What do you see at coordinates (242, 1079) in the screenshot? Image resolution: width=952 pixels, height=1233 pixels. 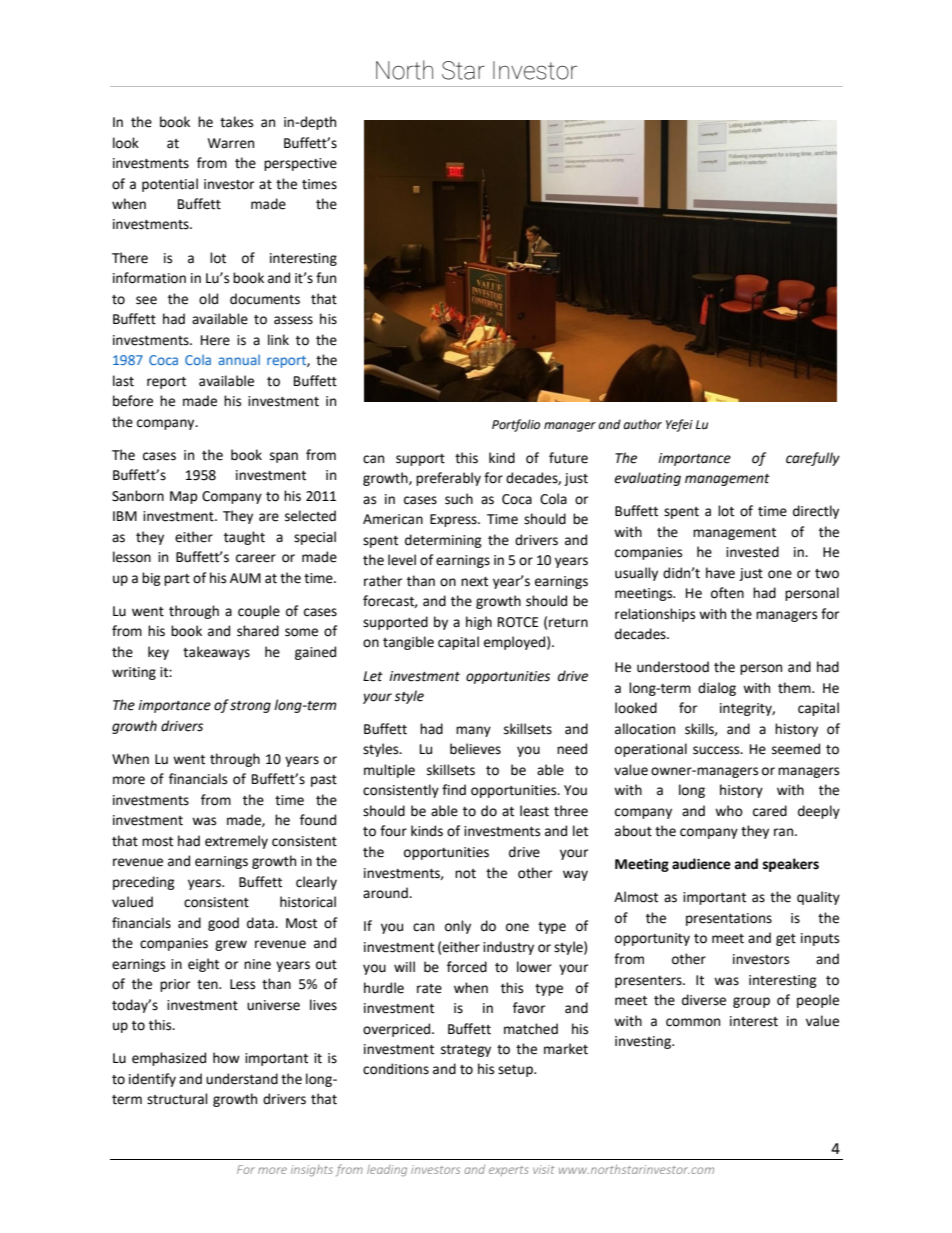 I see `understand` at bounding box center [242, 1079].
